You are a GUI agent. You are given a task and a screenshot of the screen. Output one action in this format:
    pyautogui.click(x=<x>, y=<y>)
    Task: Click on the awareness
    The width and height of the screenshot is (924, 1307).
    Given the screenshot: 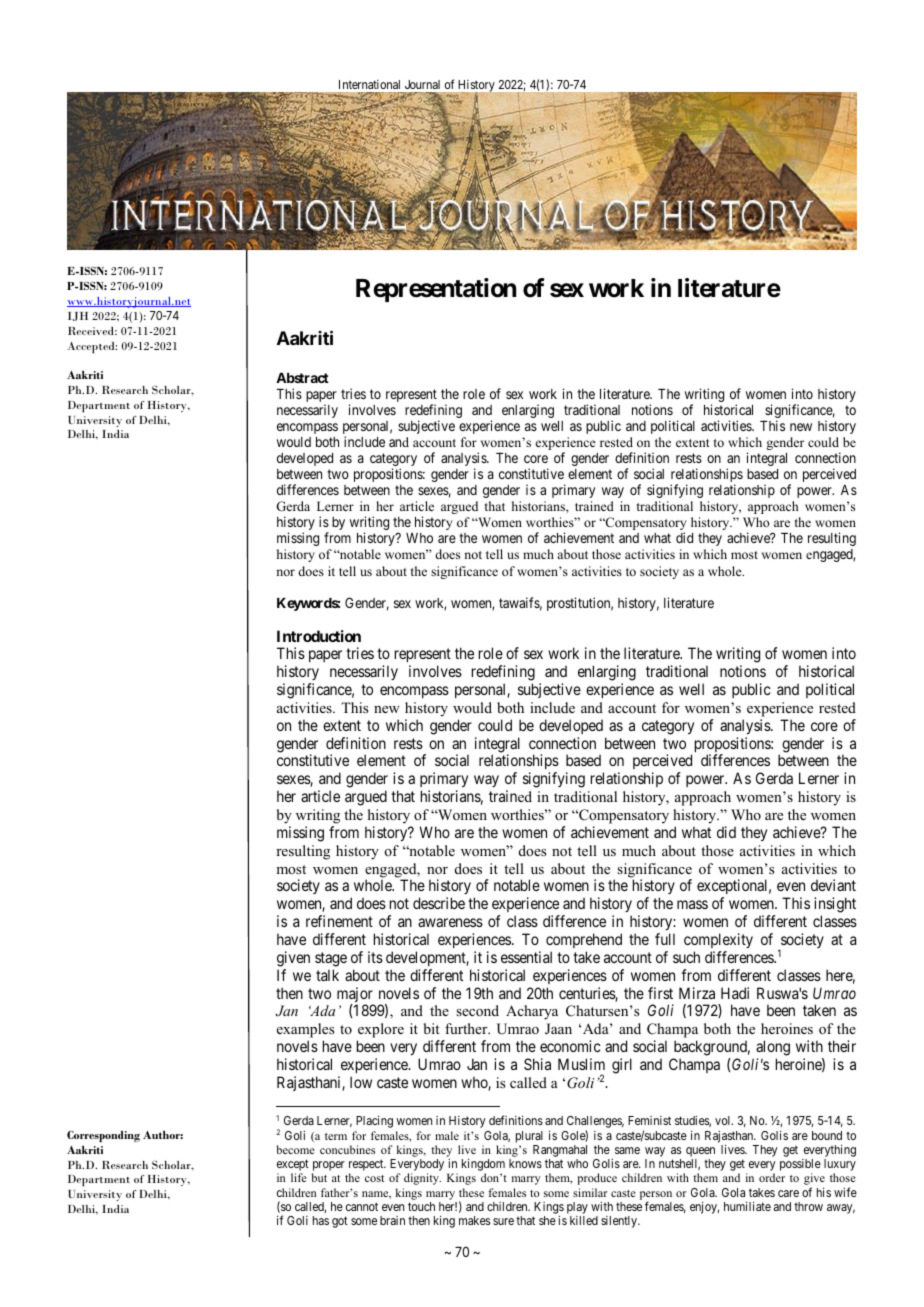 What is the action you would take?
    pyautogui.click(x=450, y=922)
